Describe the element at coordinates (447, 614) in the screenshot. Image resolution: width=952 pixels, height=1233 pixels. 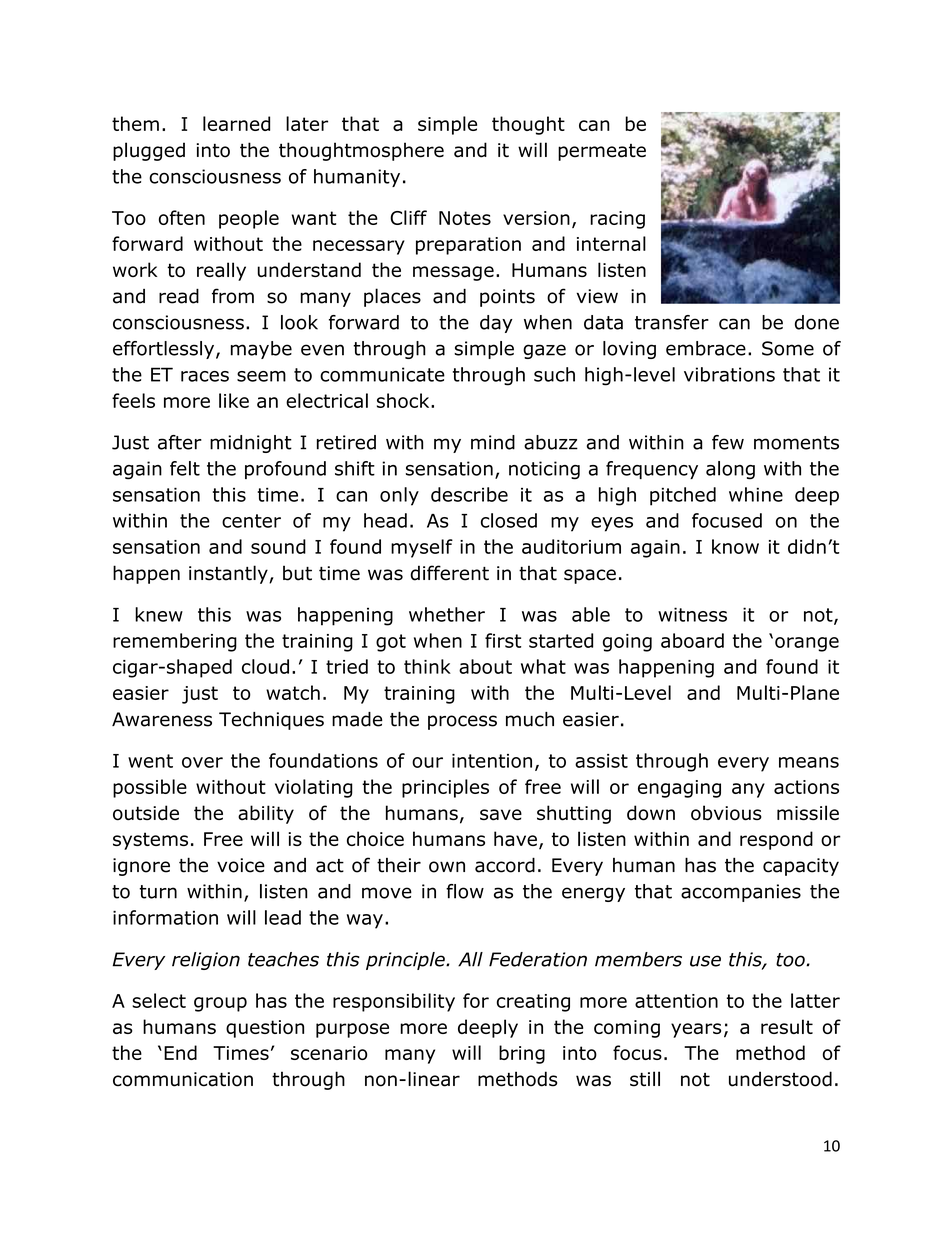
I see `whether` at that location.
